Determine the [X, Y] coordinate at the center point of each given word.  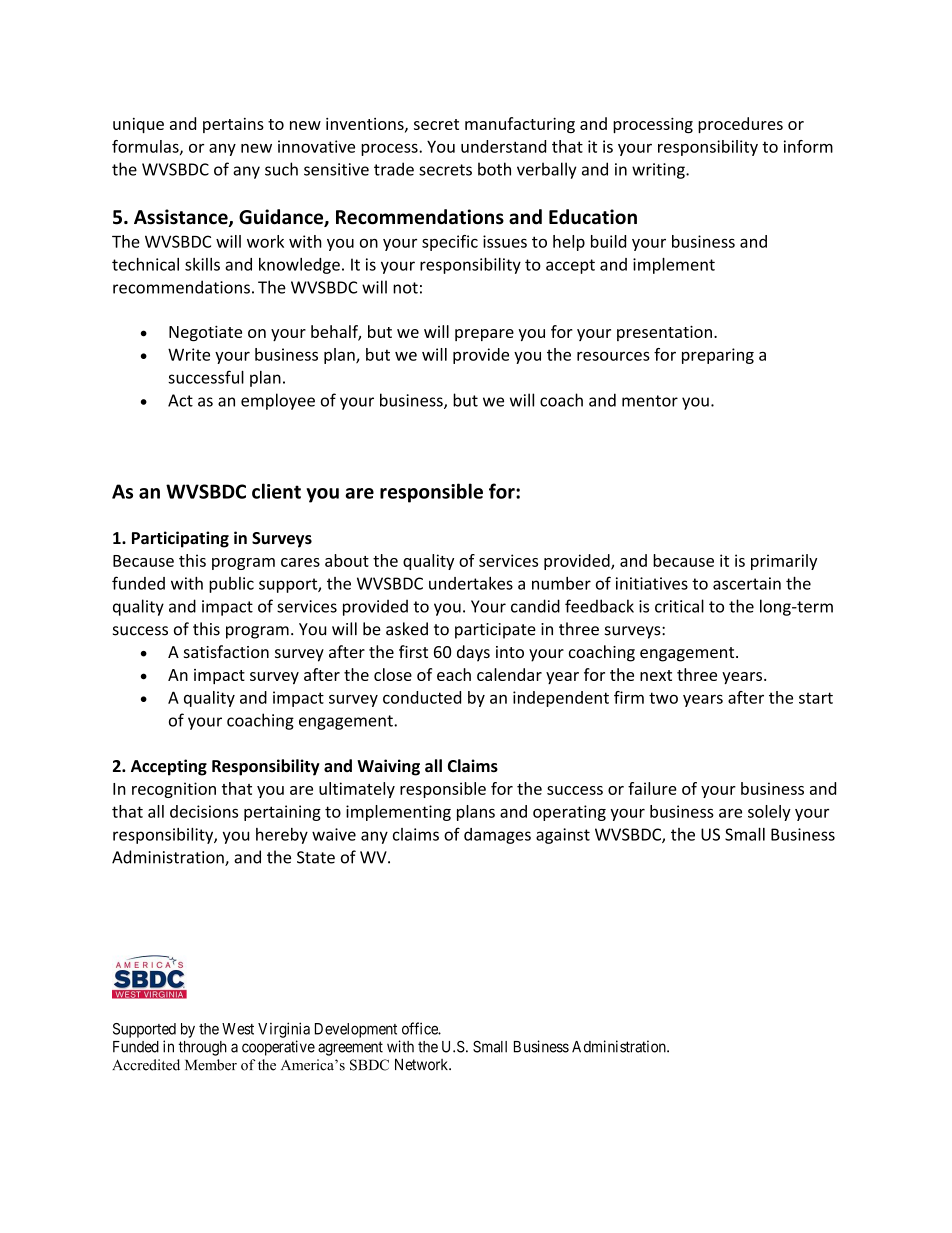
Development [356, 1030]
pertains [233, 125]
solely [769, 813]
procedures [740, 125]
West [238, 1029]
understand [503, 146]
